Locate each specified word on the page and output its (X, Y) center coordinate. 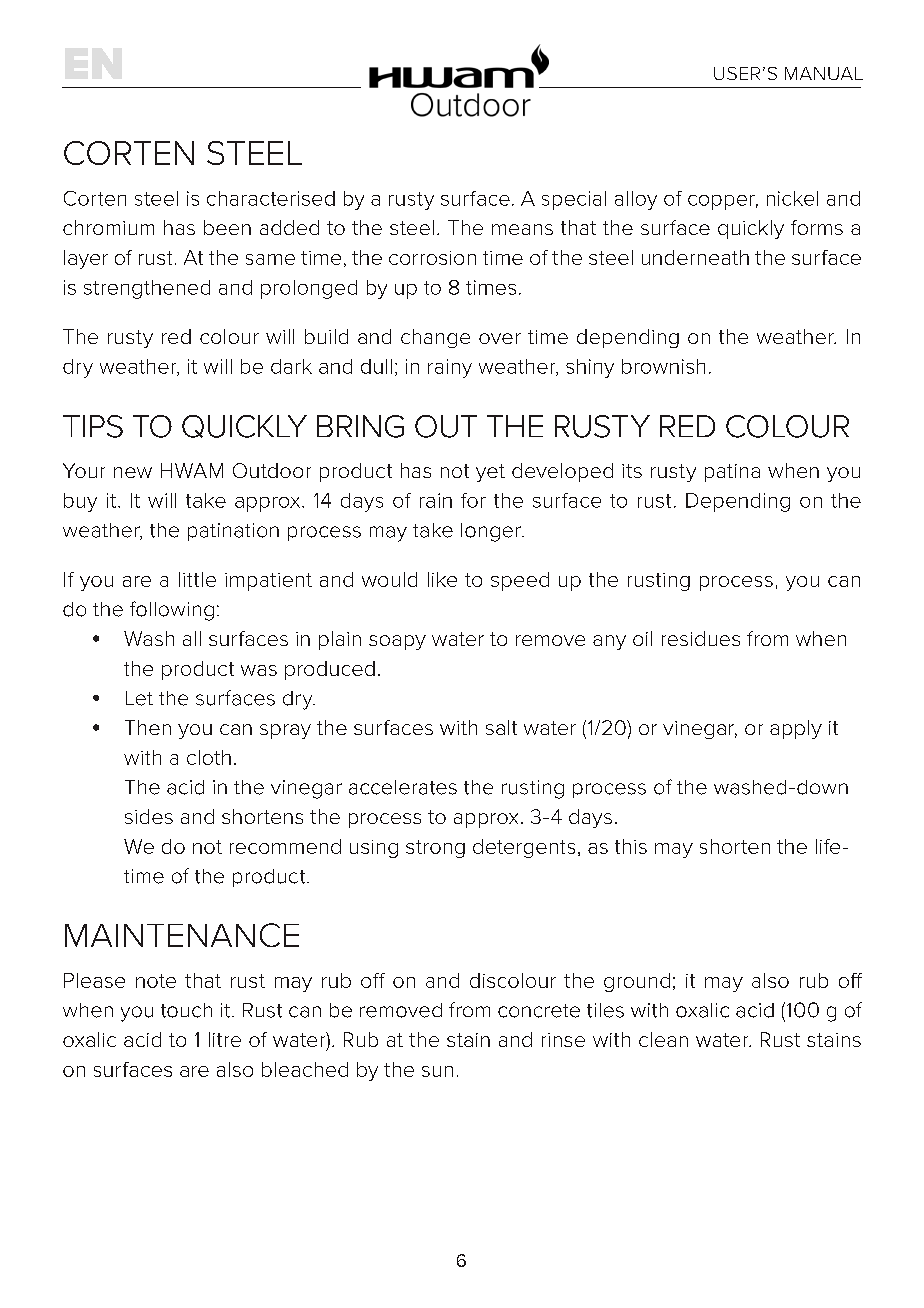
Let (139, 698)
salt (501, 727)
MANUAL (824, 73)
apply (796, 729)
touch (186, 1010)
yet (490, 473)
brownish (663, 366)
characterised (271, 198)
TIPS (93, 426)
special (574, 200)
